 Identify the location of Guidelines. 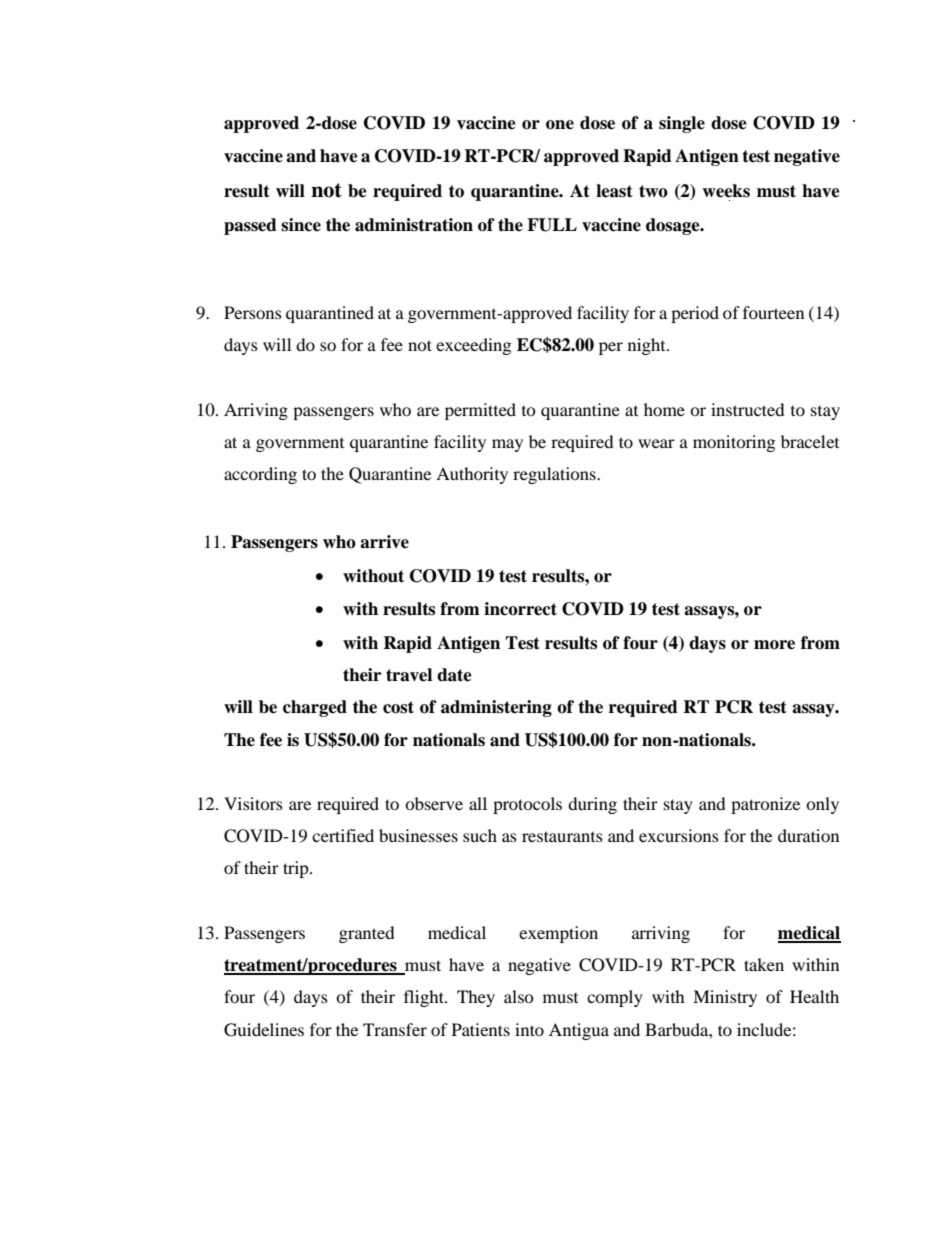
(264, 1030).
